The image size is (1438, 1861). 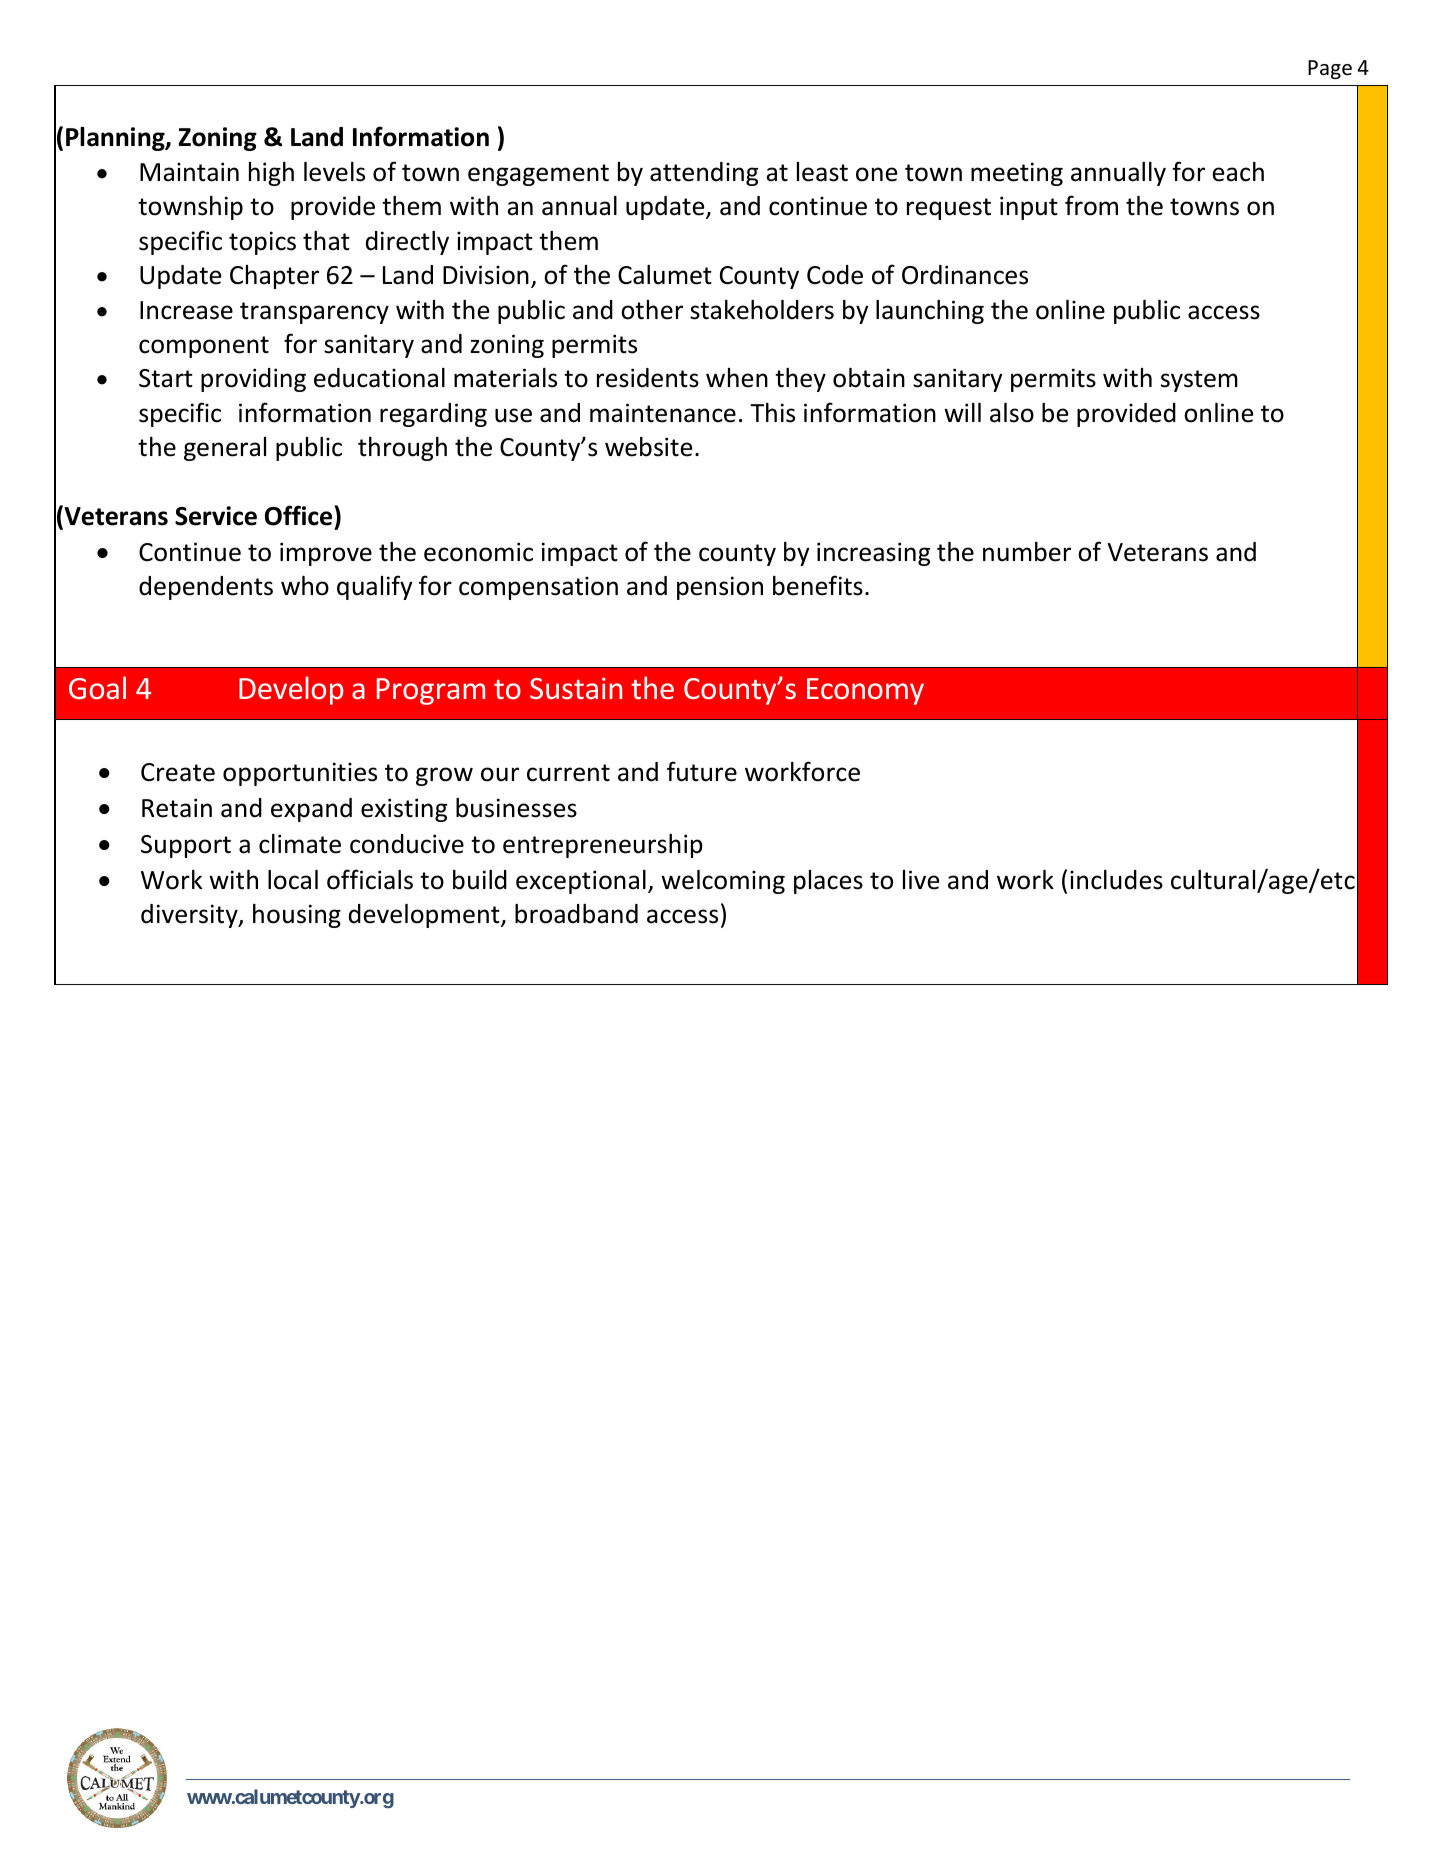 I want to click on local, so click(x=293, y=880).
